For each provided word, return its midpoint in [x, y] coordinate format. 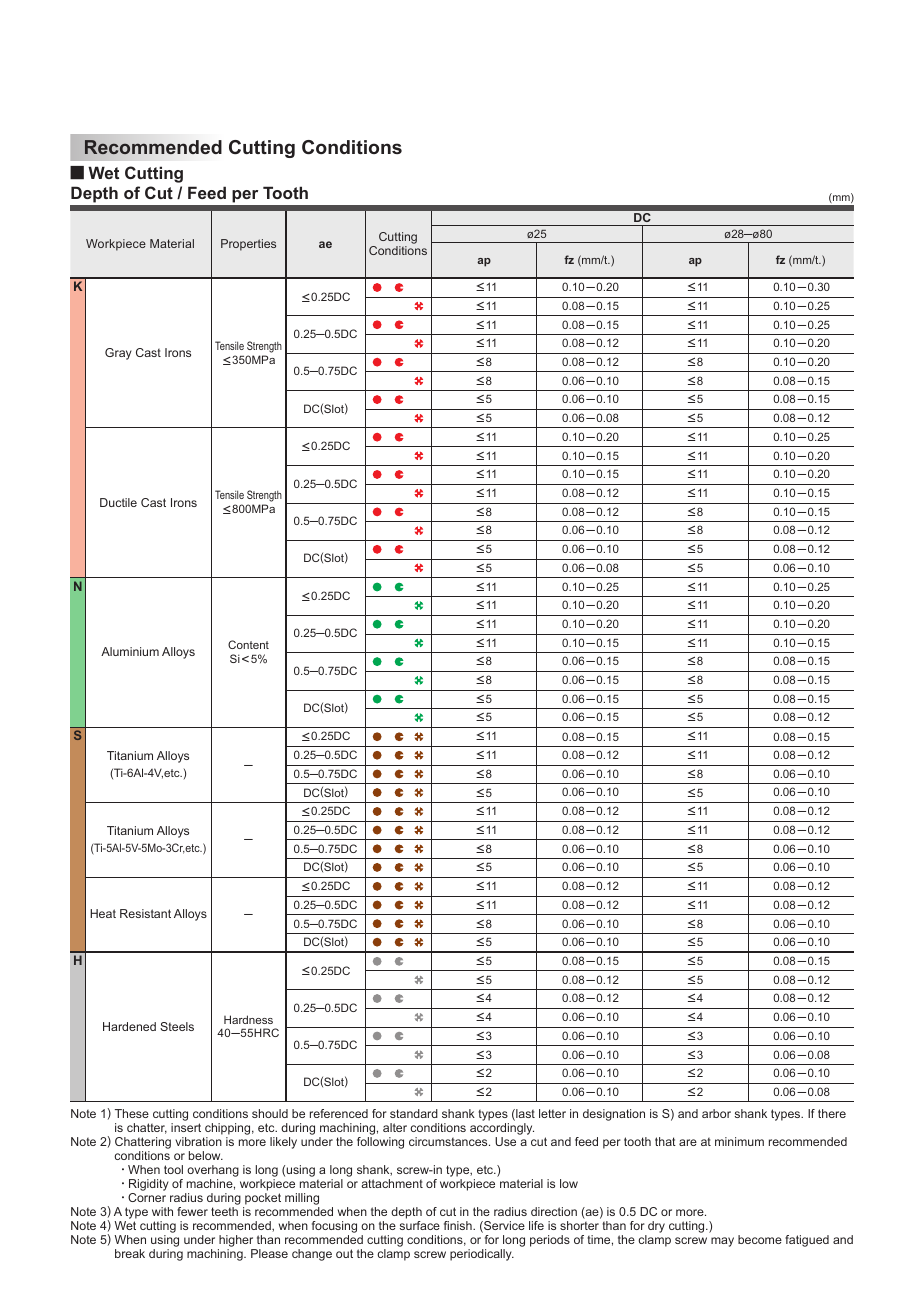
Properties [248, 245]
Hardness [248, 1019]
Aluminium [130, 651]
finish [459, 1225]
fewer [192, 1211]
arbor [716, 1113]
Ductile [118, 502]
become [760, 1239]
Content [248, 644]
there [832, 1113]
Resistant [145, 913]
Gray [118, 354]
